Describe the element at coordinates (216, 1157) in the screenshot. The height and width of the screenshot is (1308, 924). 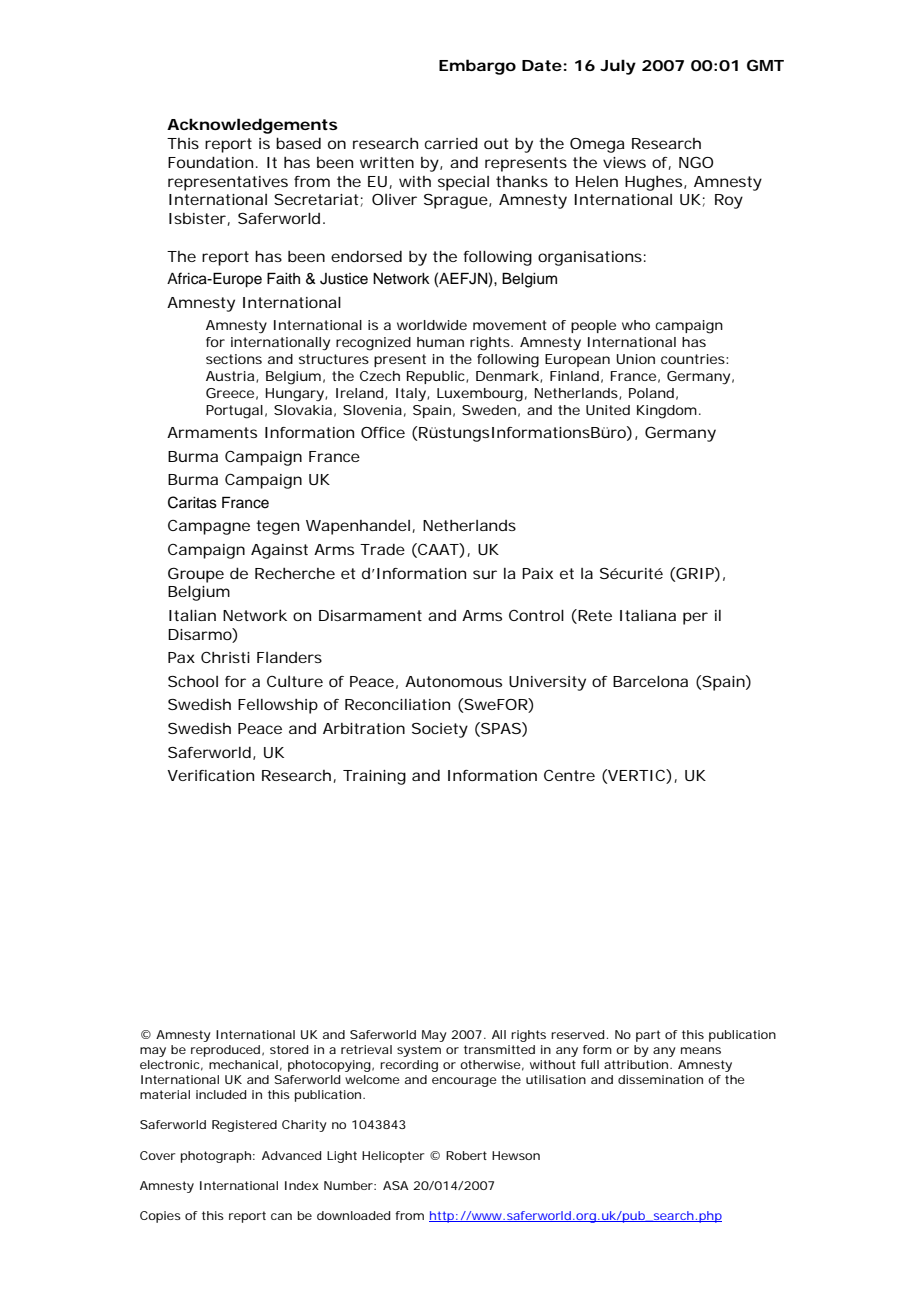
I see `photograph` at that location.
